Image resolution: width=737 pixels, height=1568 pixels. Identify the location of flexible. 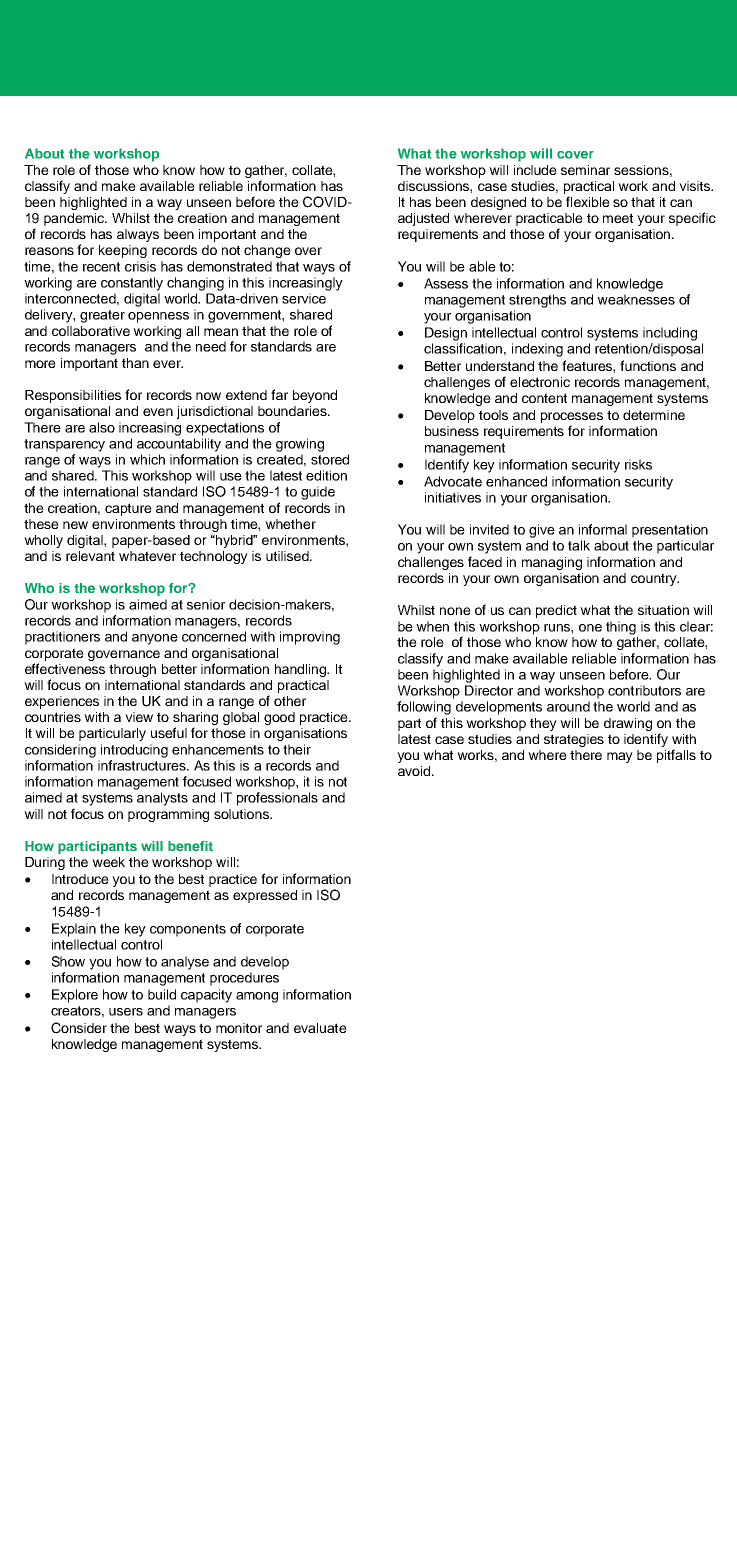
(588, 201).
